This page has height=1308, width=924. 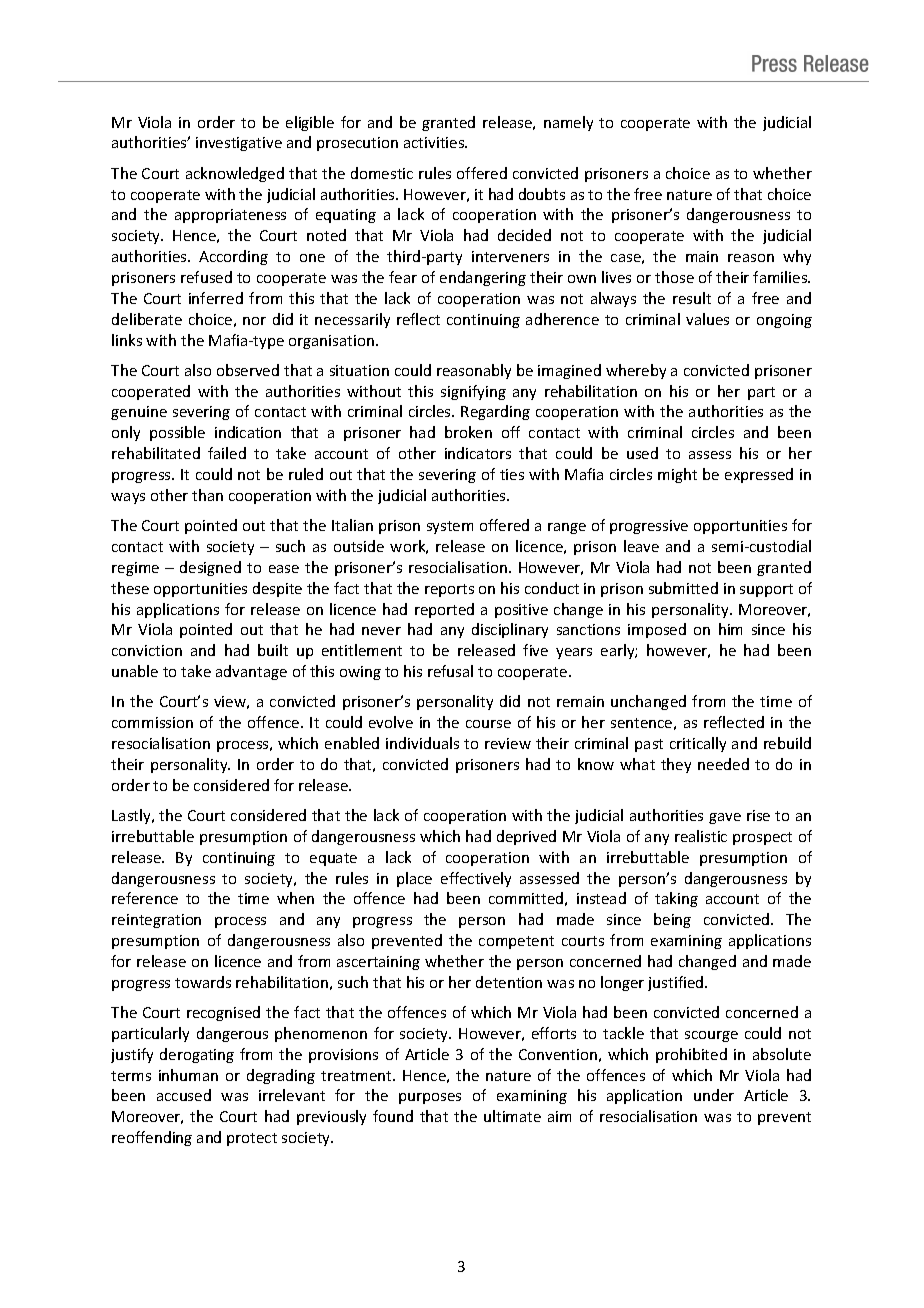 I want to click on than, so click(x=207, y=495).
